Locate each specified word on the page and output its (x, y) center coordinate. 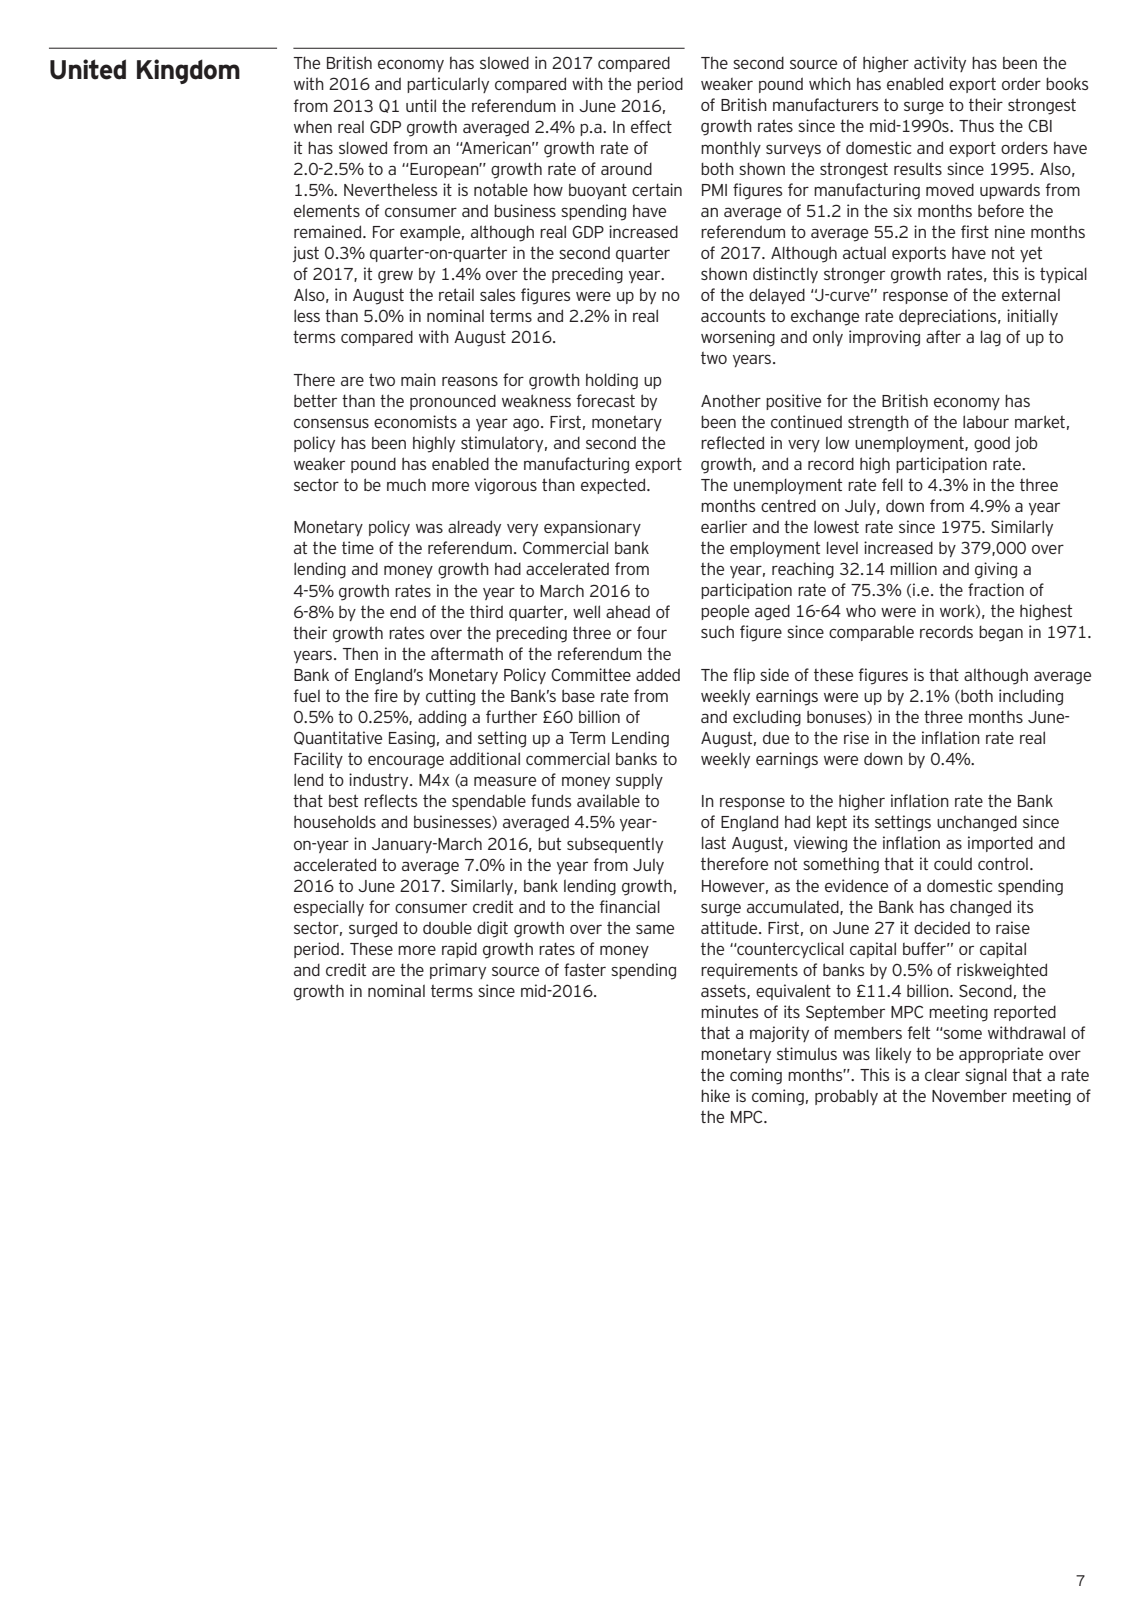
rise (856, 737)
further (511, 716)
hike (715, 1095)
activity (940, 64)
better (315, 400)
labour (986, 421)
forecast (605, 400)
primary (458, 971)
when (313, 126)
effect (651, 126)
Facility (318, 760)
